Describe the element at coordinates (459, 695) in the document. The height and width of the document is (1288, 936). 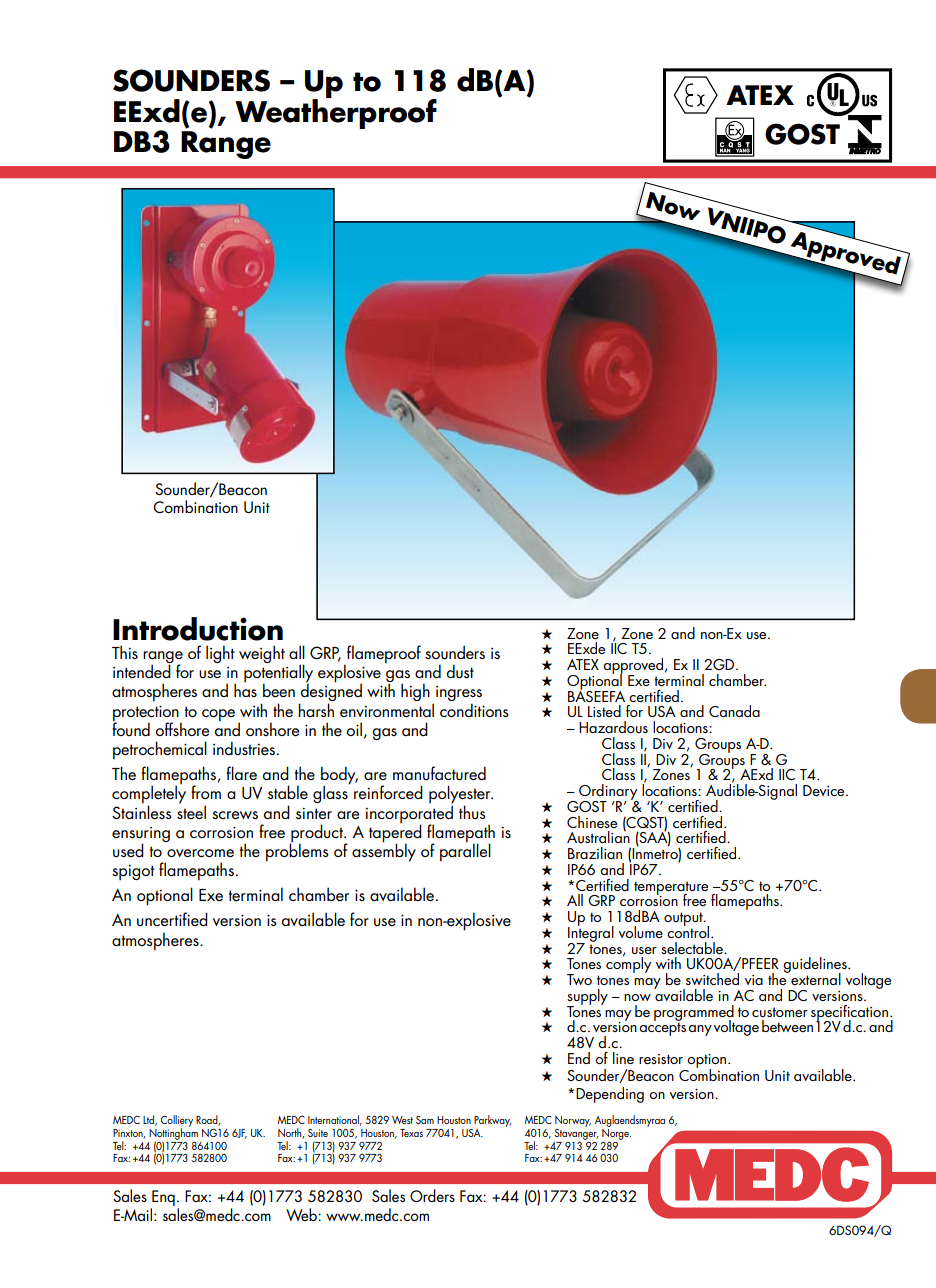
I see `ingress` at that location.
